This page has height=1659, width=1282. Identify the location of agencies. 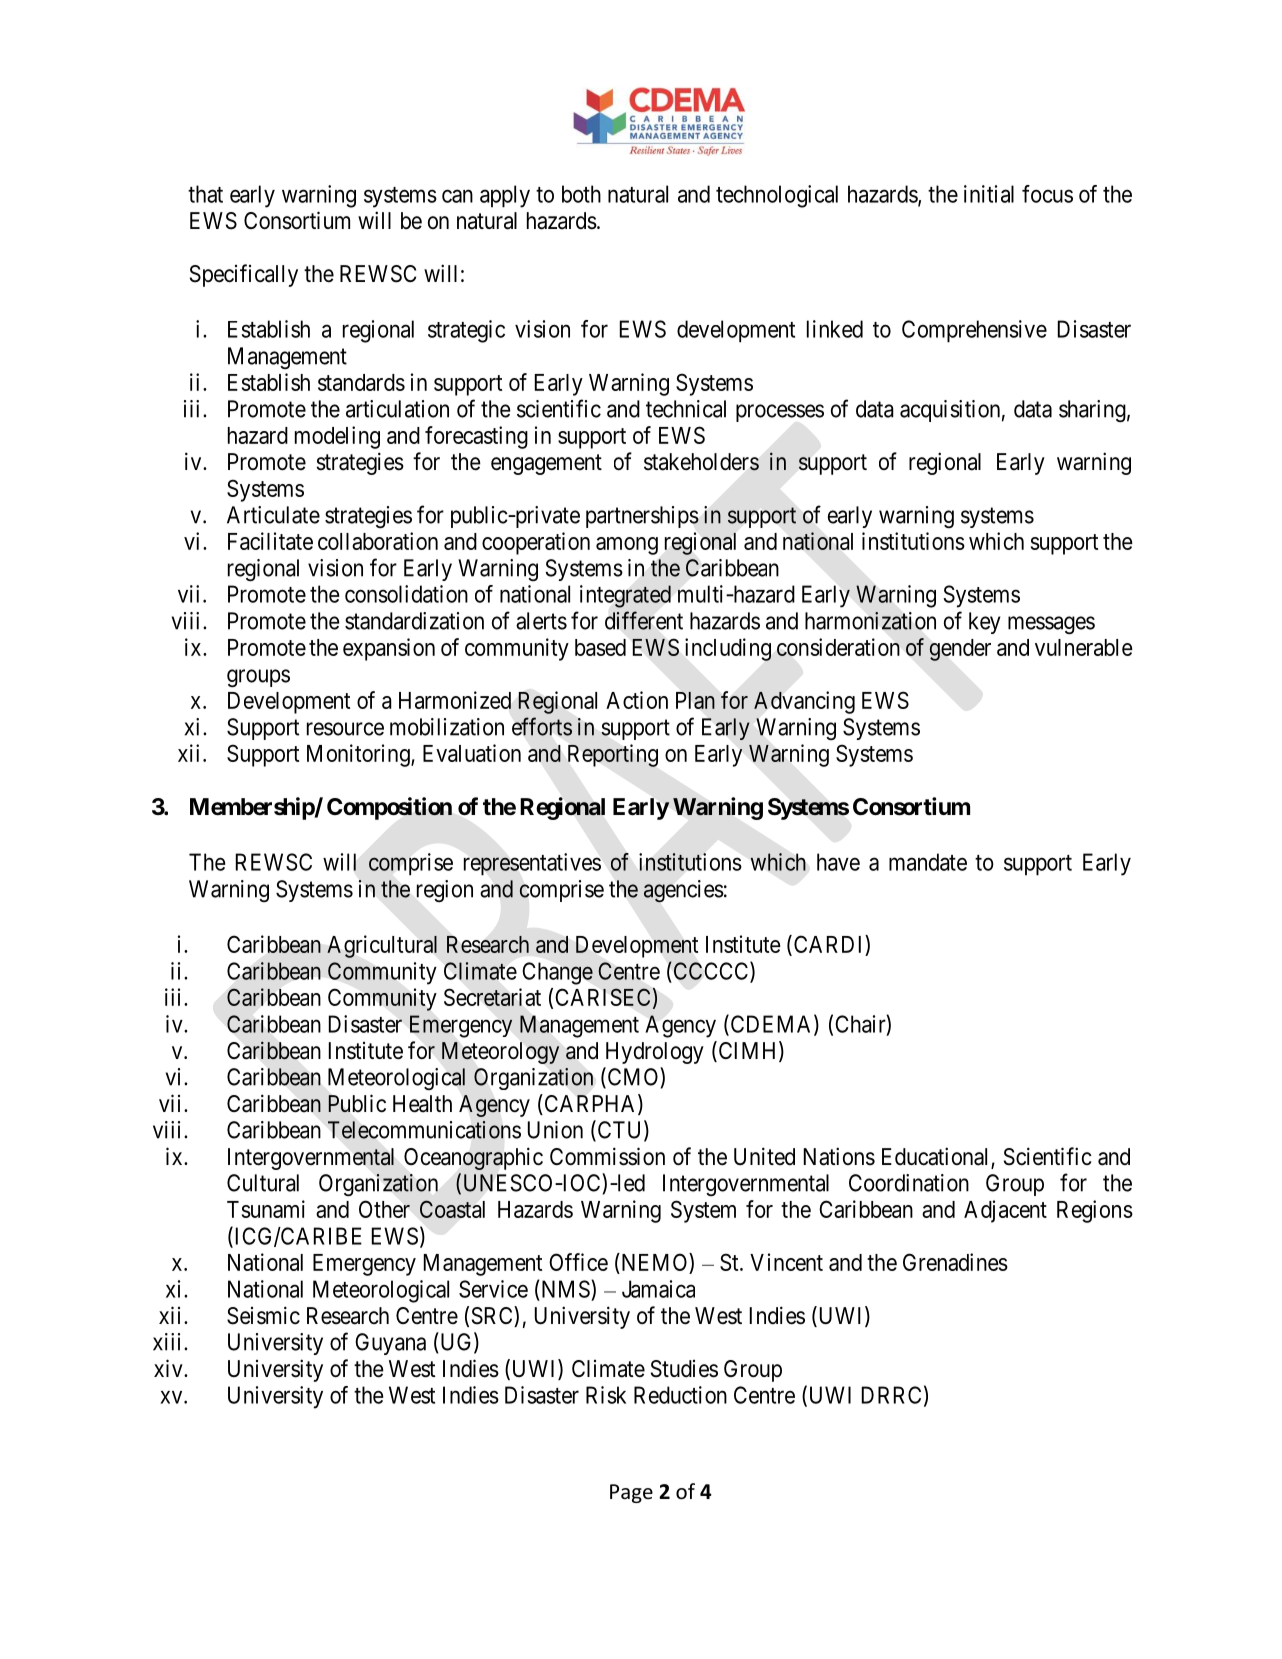
(684, 891).
